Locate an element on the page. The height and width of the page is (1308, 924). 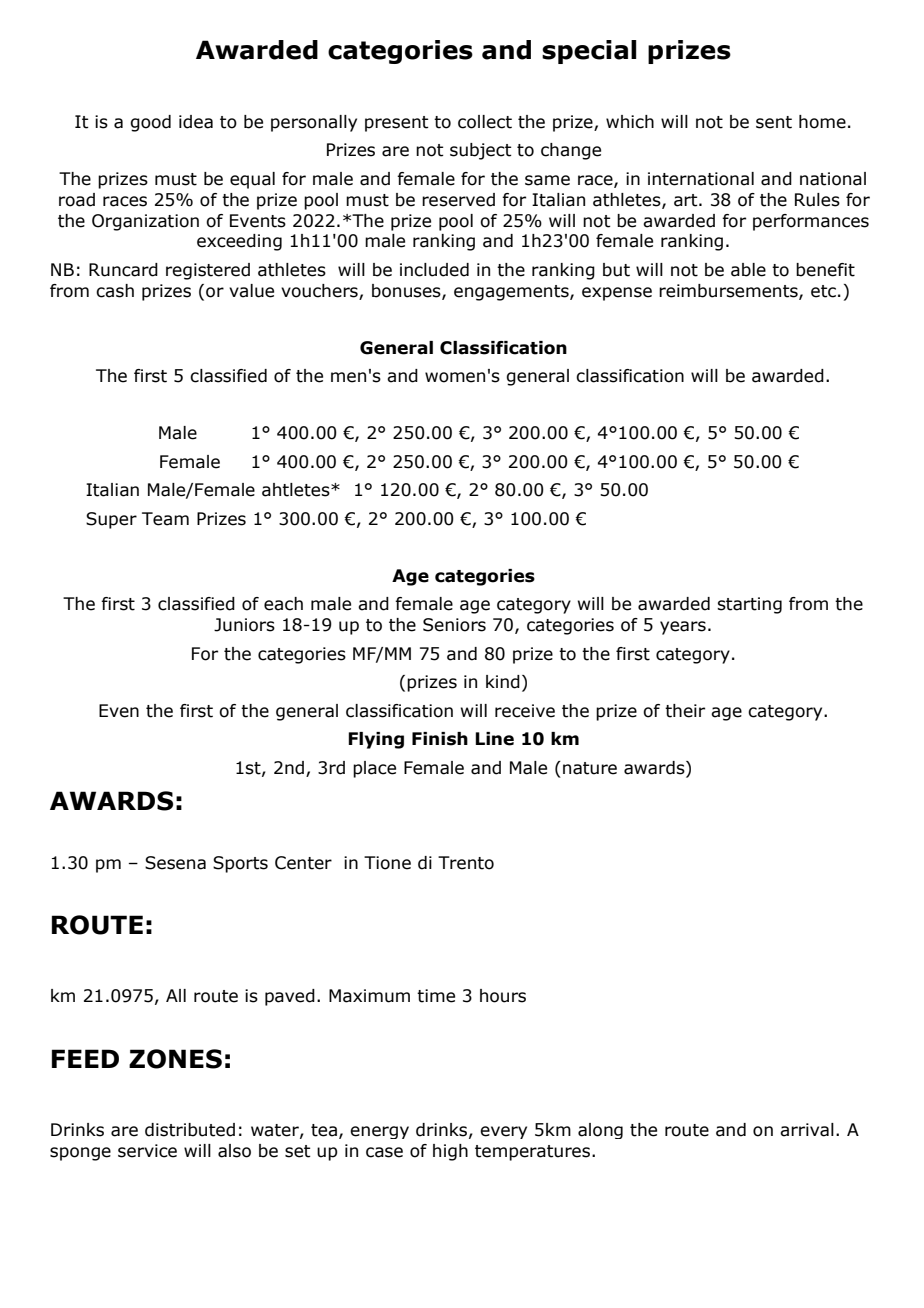
arrival is located at coordinates (807, 1130).
